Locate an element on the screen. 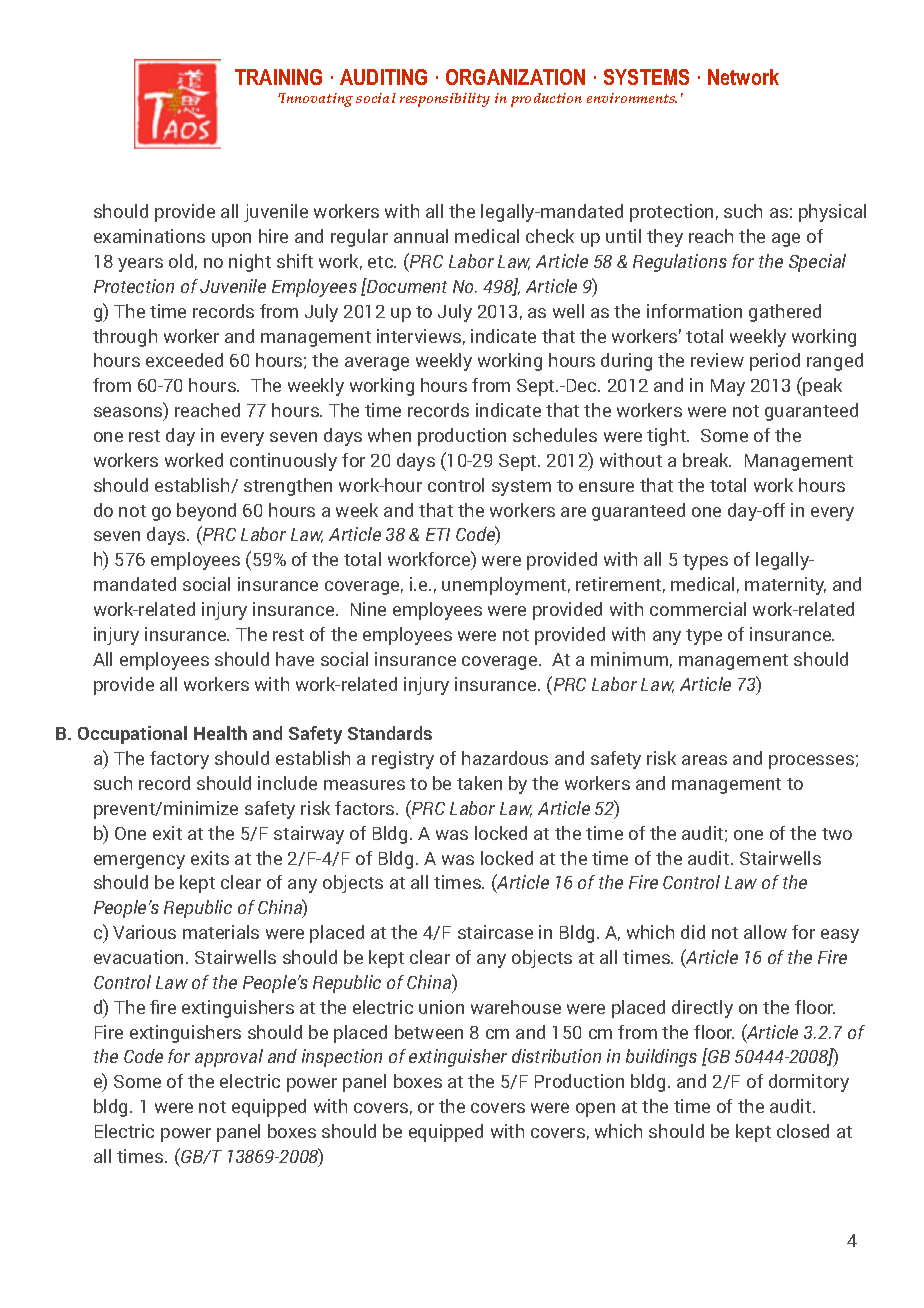 The image size is (924, 1308). approval is located at coordinates (229, 1058).
